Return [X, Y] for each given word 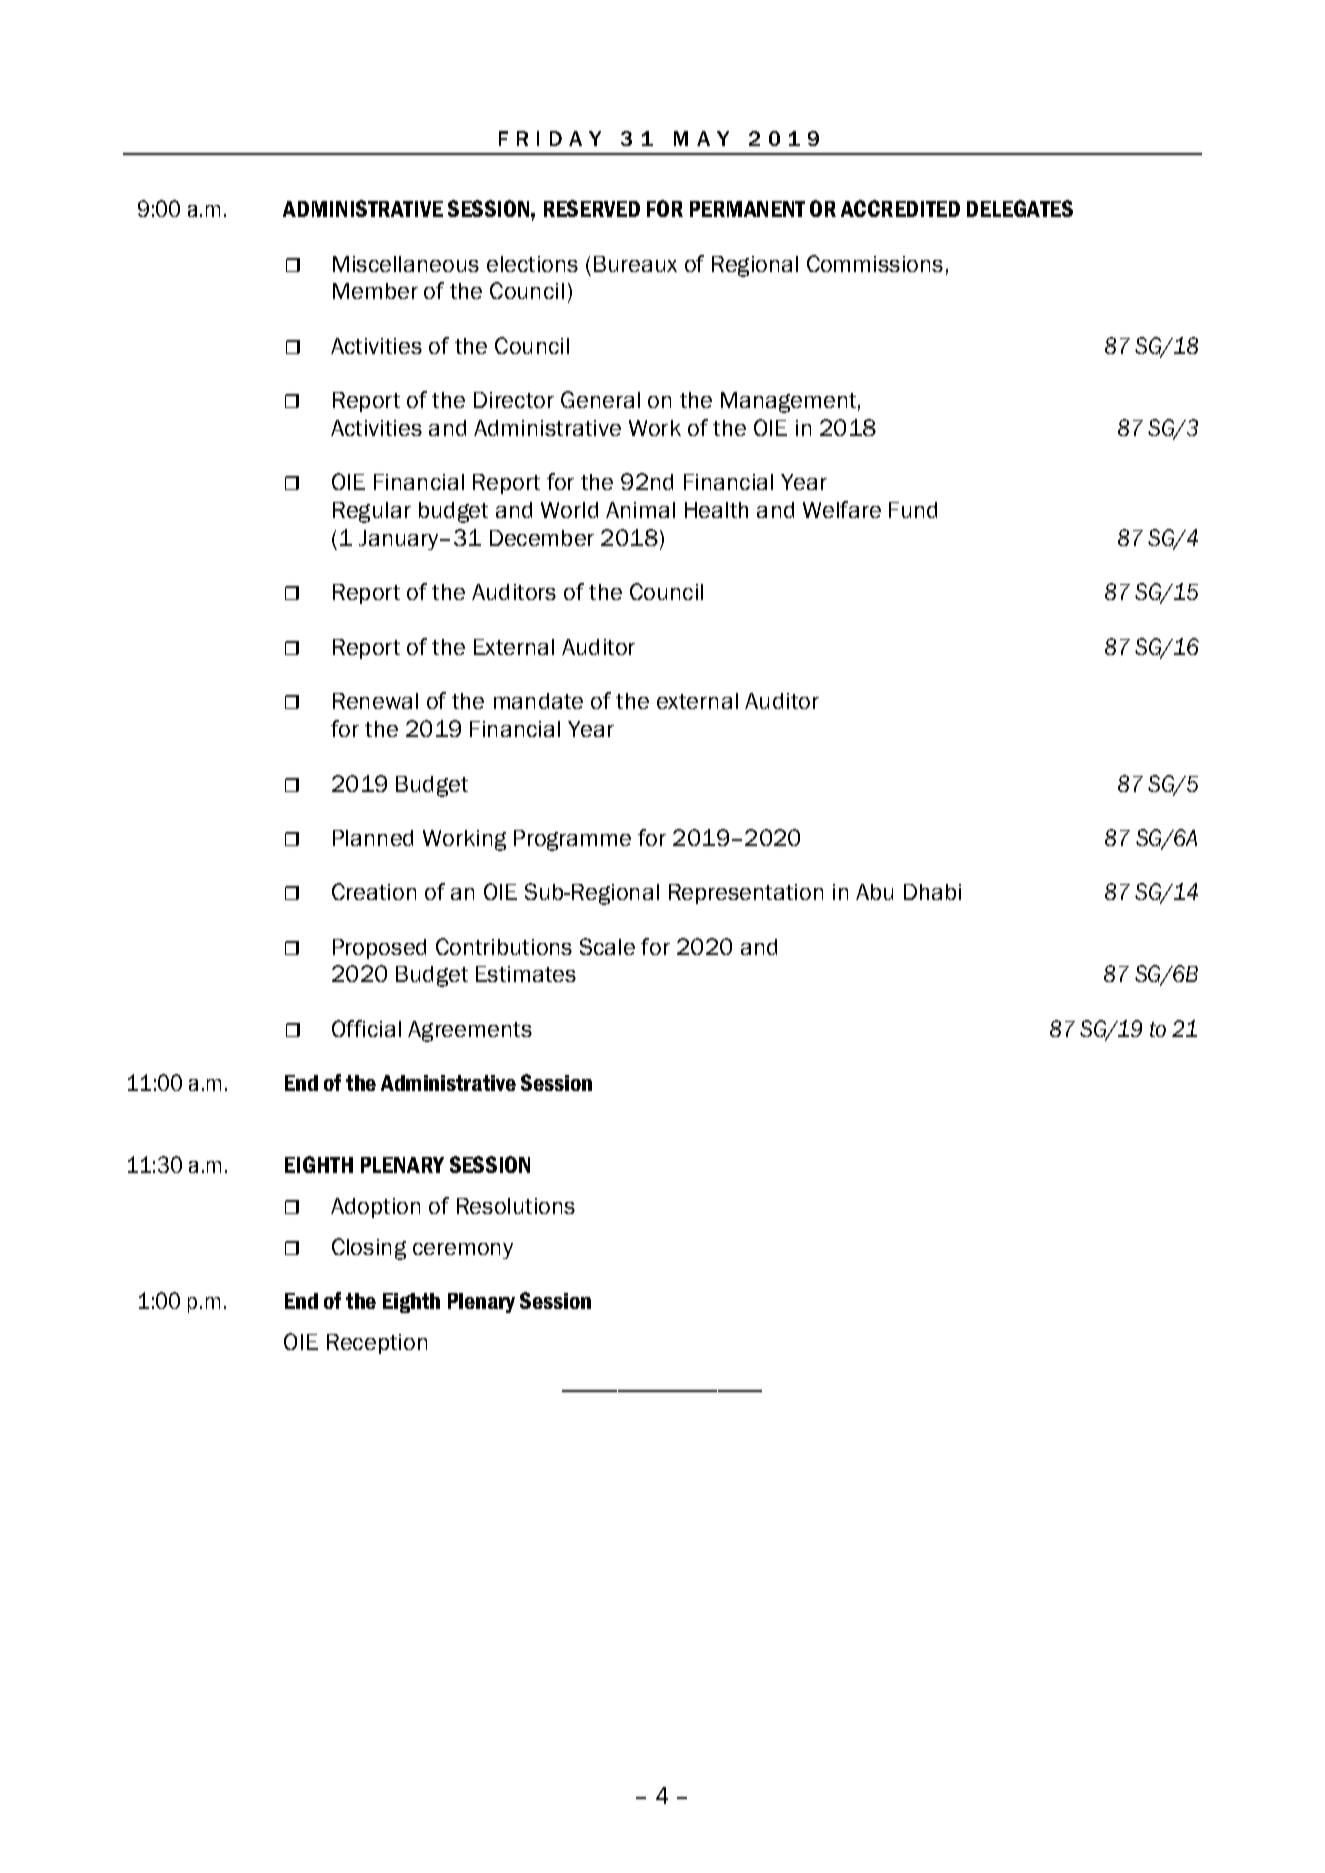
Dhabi [932, 892]
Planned [373, 838]
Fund [913, 510]
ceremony [463, 1251]
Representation [746, 894]
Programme [572, 840]
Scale [607, 946]
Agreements [470, 1031]
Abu [874, 892]
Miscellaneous [406, 264]
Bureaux [635, 264]
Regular [372, 512]
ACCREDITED [900, 208]
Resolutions [516, 1206]
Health [716, 510]
